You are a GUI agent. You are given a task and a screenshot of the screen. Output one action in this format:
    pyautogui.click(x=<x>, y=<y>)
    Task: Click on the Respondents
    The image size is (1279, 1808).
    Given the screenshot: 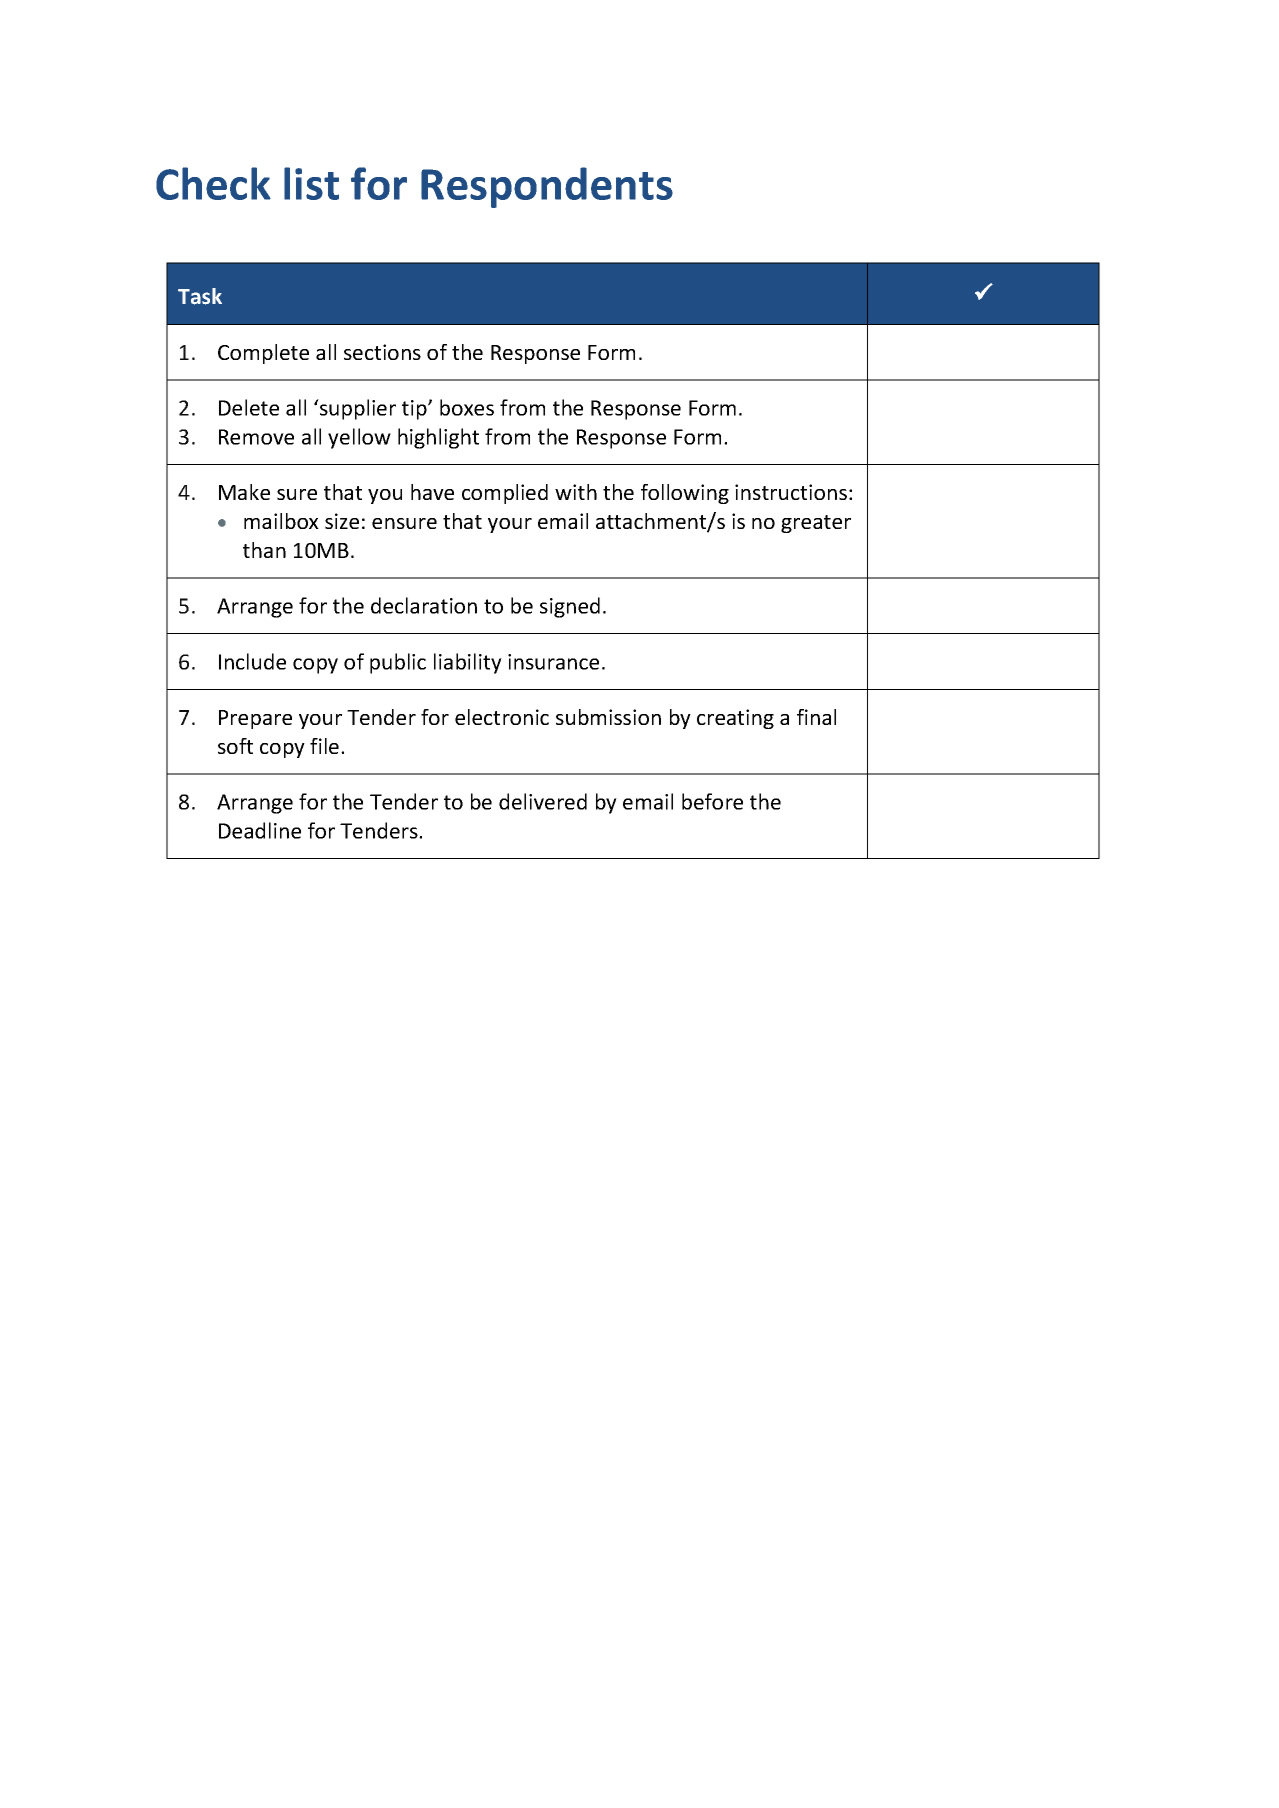 What is the action you would take?
    pyautogui.click(x=547, y=187)
